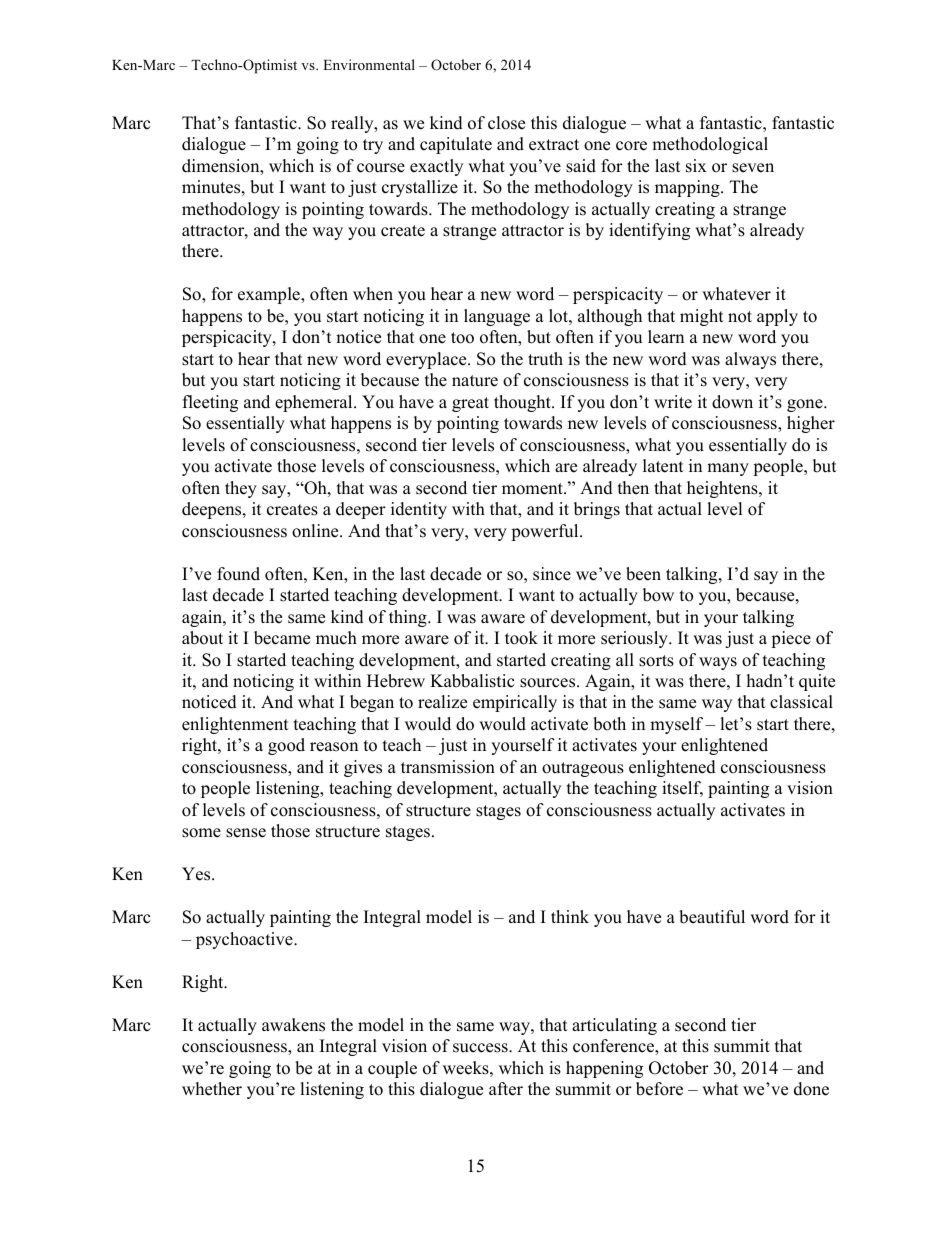  What do you see at coordinates (728, 469) in the image?
I see `many` at bounding box center [728, 469].
